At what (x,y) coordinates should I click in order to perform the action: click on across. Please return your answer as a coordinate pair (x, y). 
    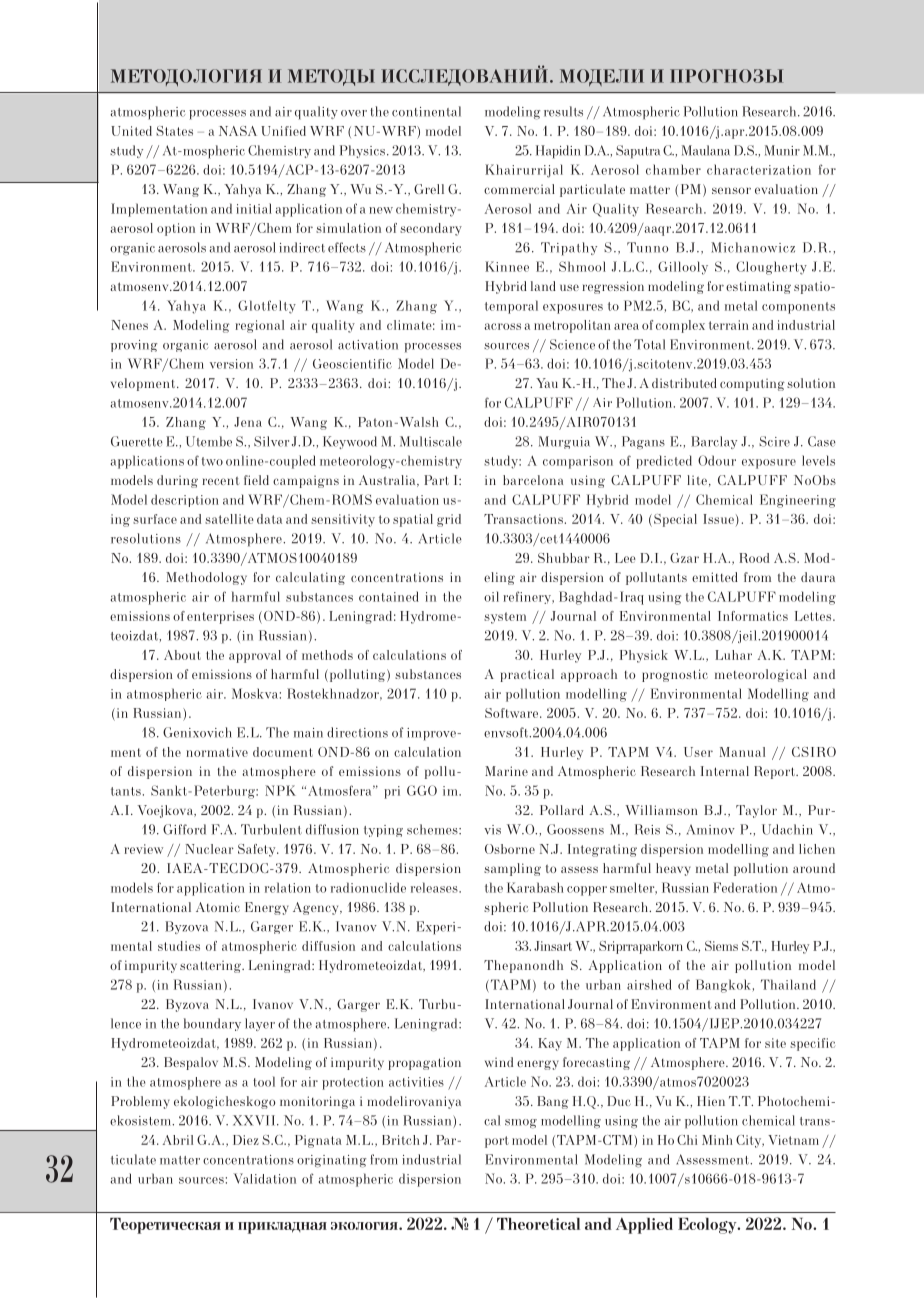
    Looking at the image, I should click on (502, 326).
